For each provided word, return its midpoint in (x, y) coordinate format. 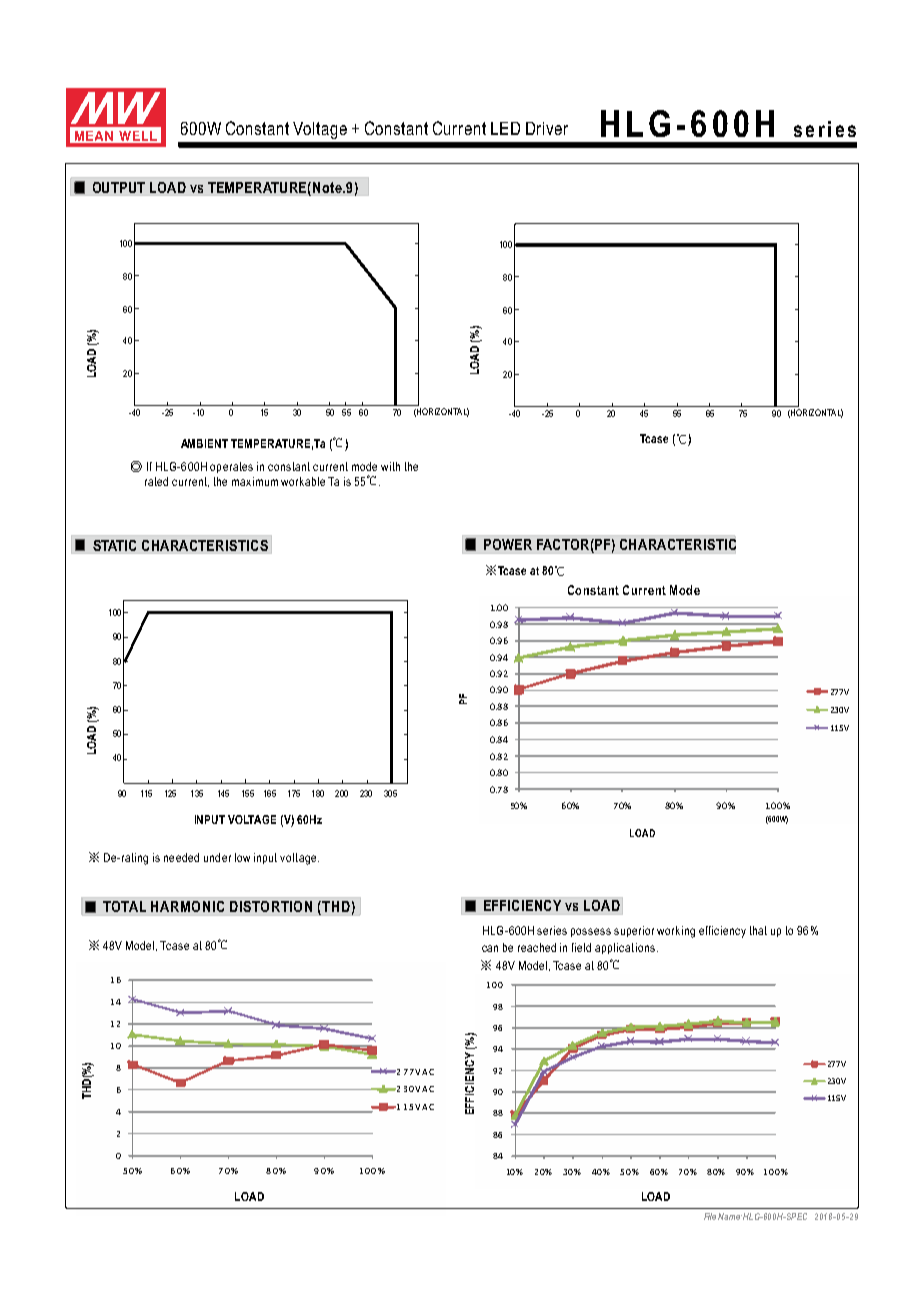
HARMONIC (187, 906)
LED (505, 128)
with (390, 466)
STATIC (114, 545)
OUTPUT (119, 187)
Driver (547, 128)
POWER (508, 544)
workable (303, 481)
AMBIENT (204, 443)
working (676, 932)
